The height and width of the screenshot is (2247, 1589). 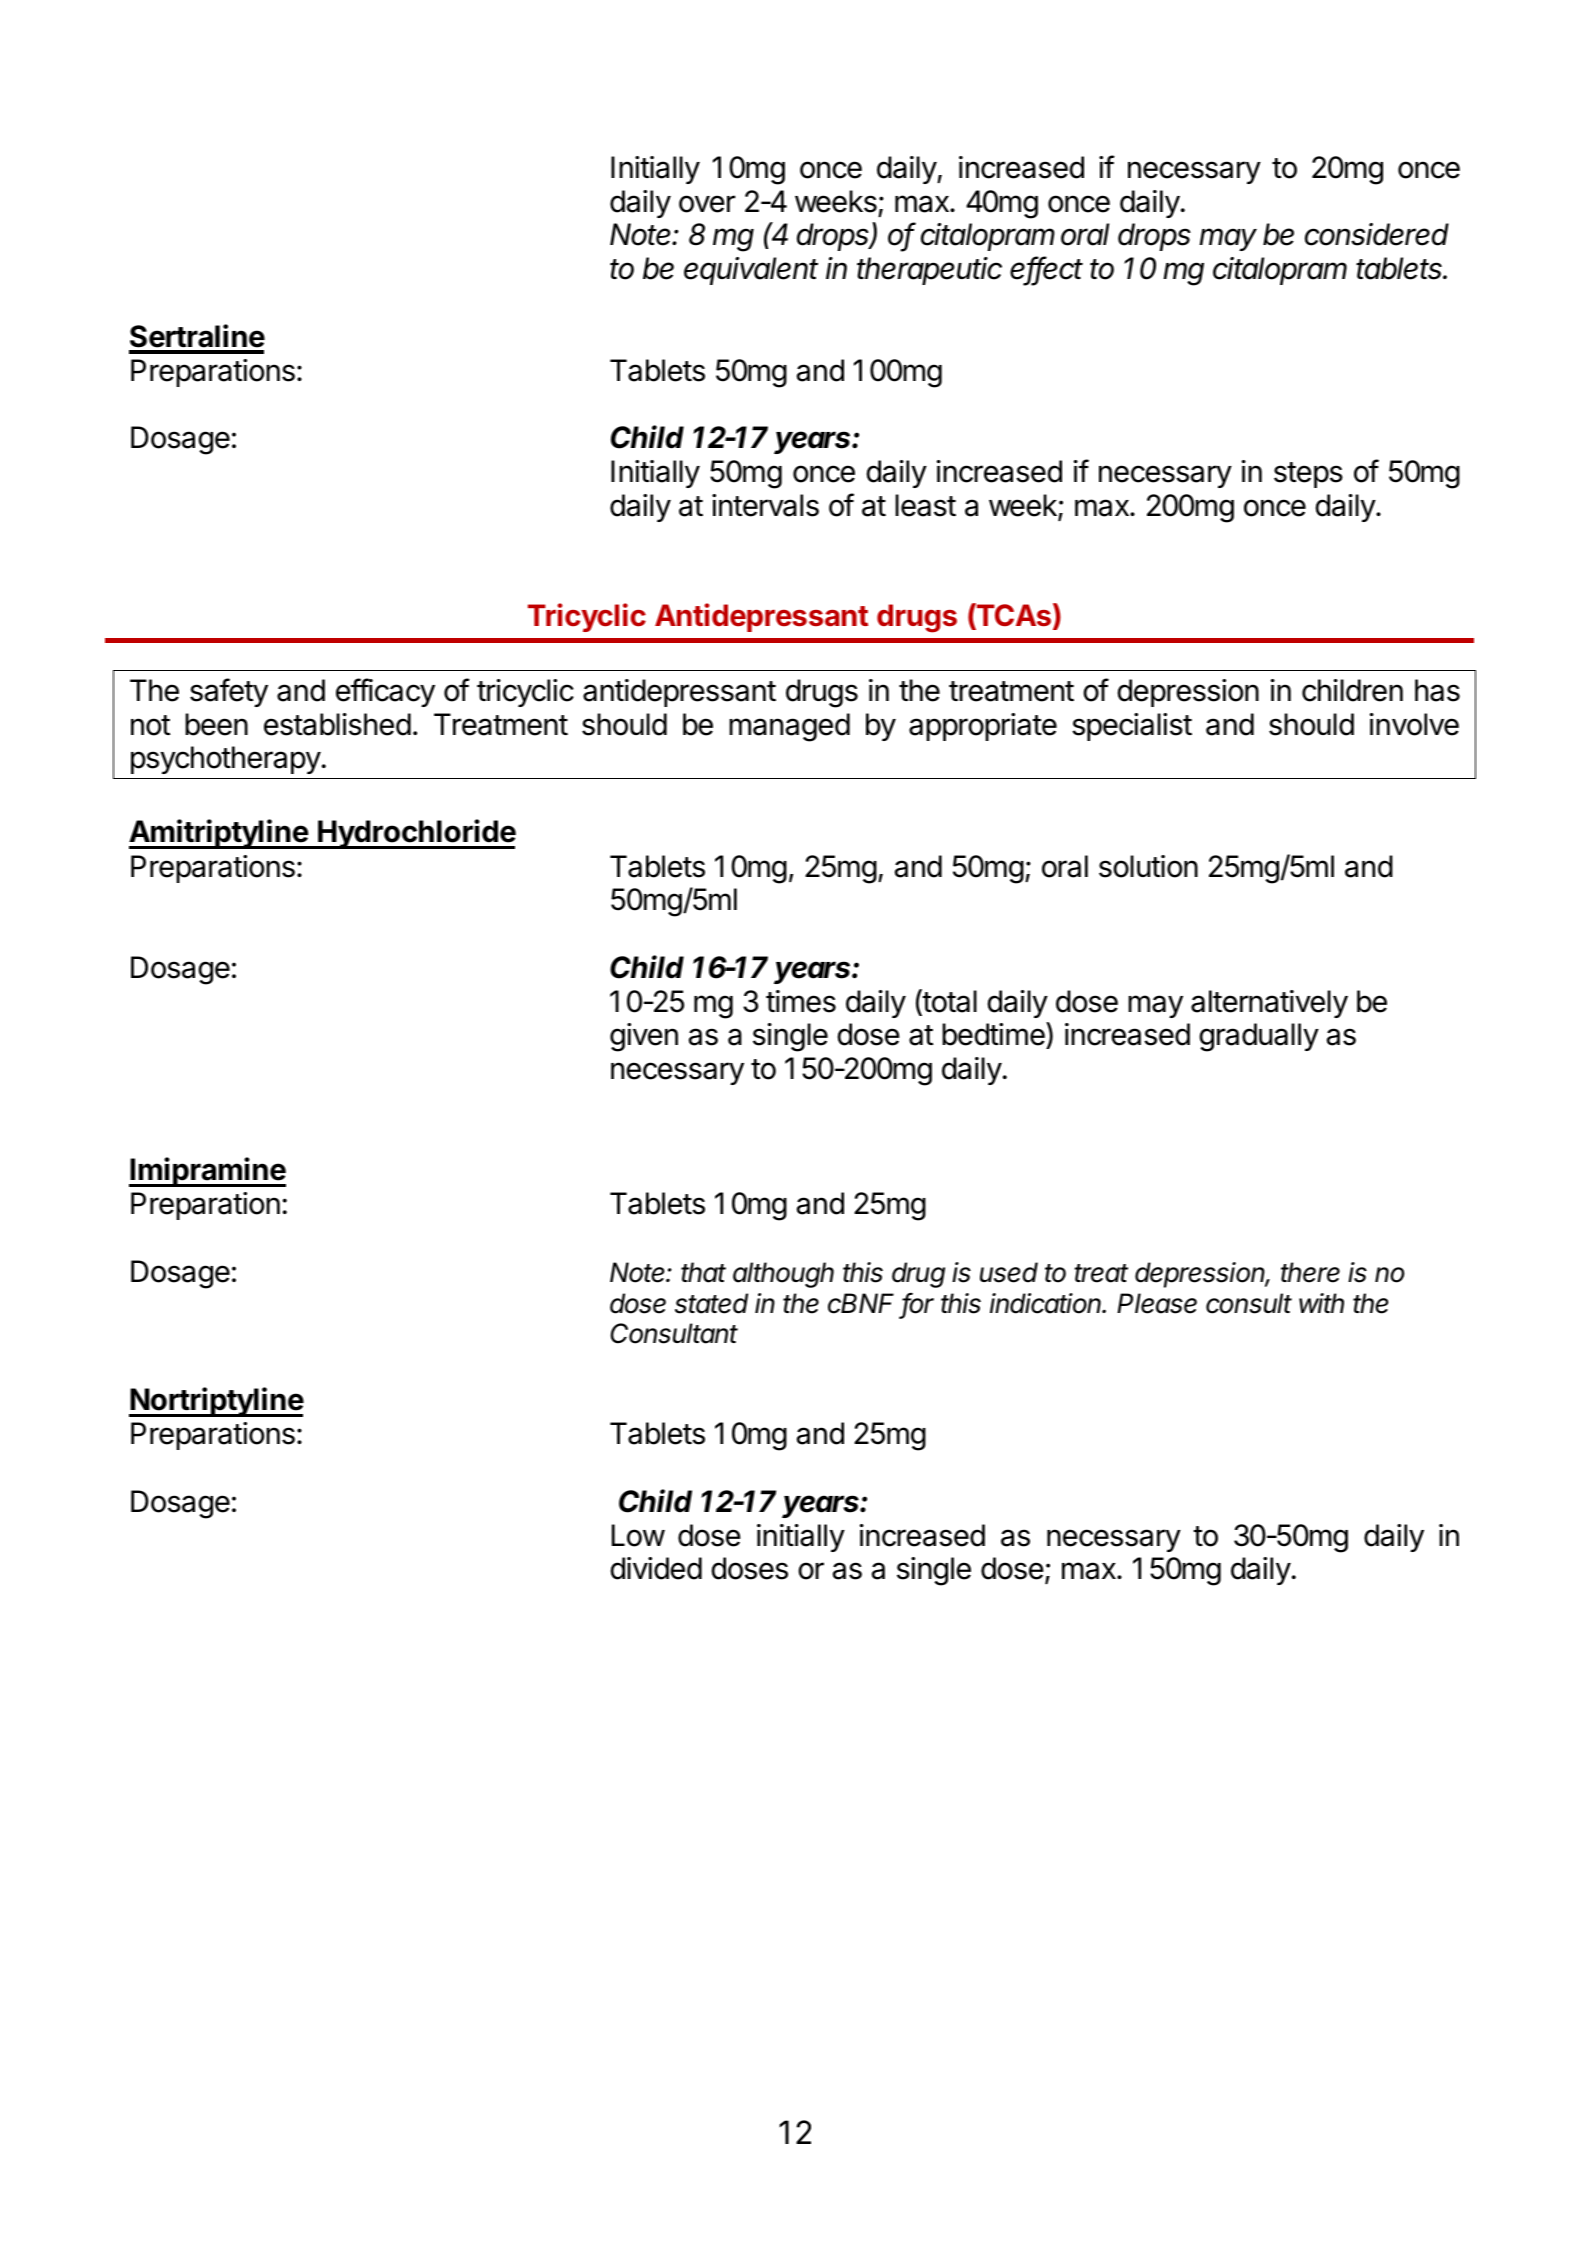 What do you see at coordinates (765, 505) in the screenshot?
I see `intervals` at bounding box center [765, 505].
